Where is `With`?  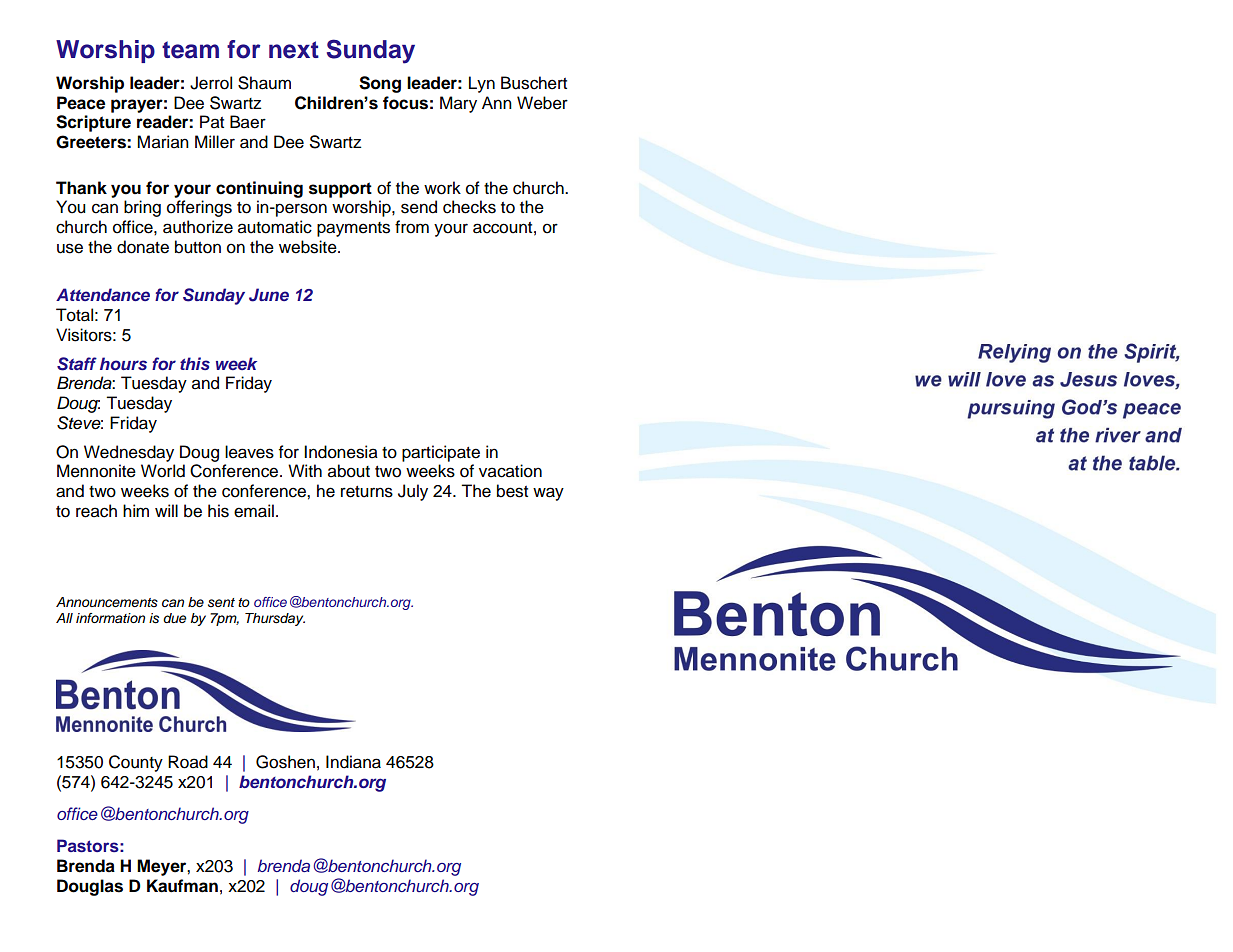 With is located at coordinates (305, 470).
